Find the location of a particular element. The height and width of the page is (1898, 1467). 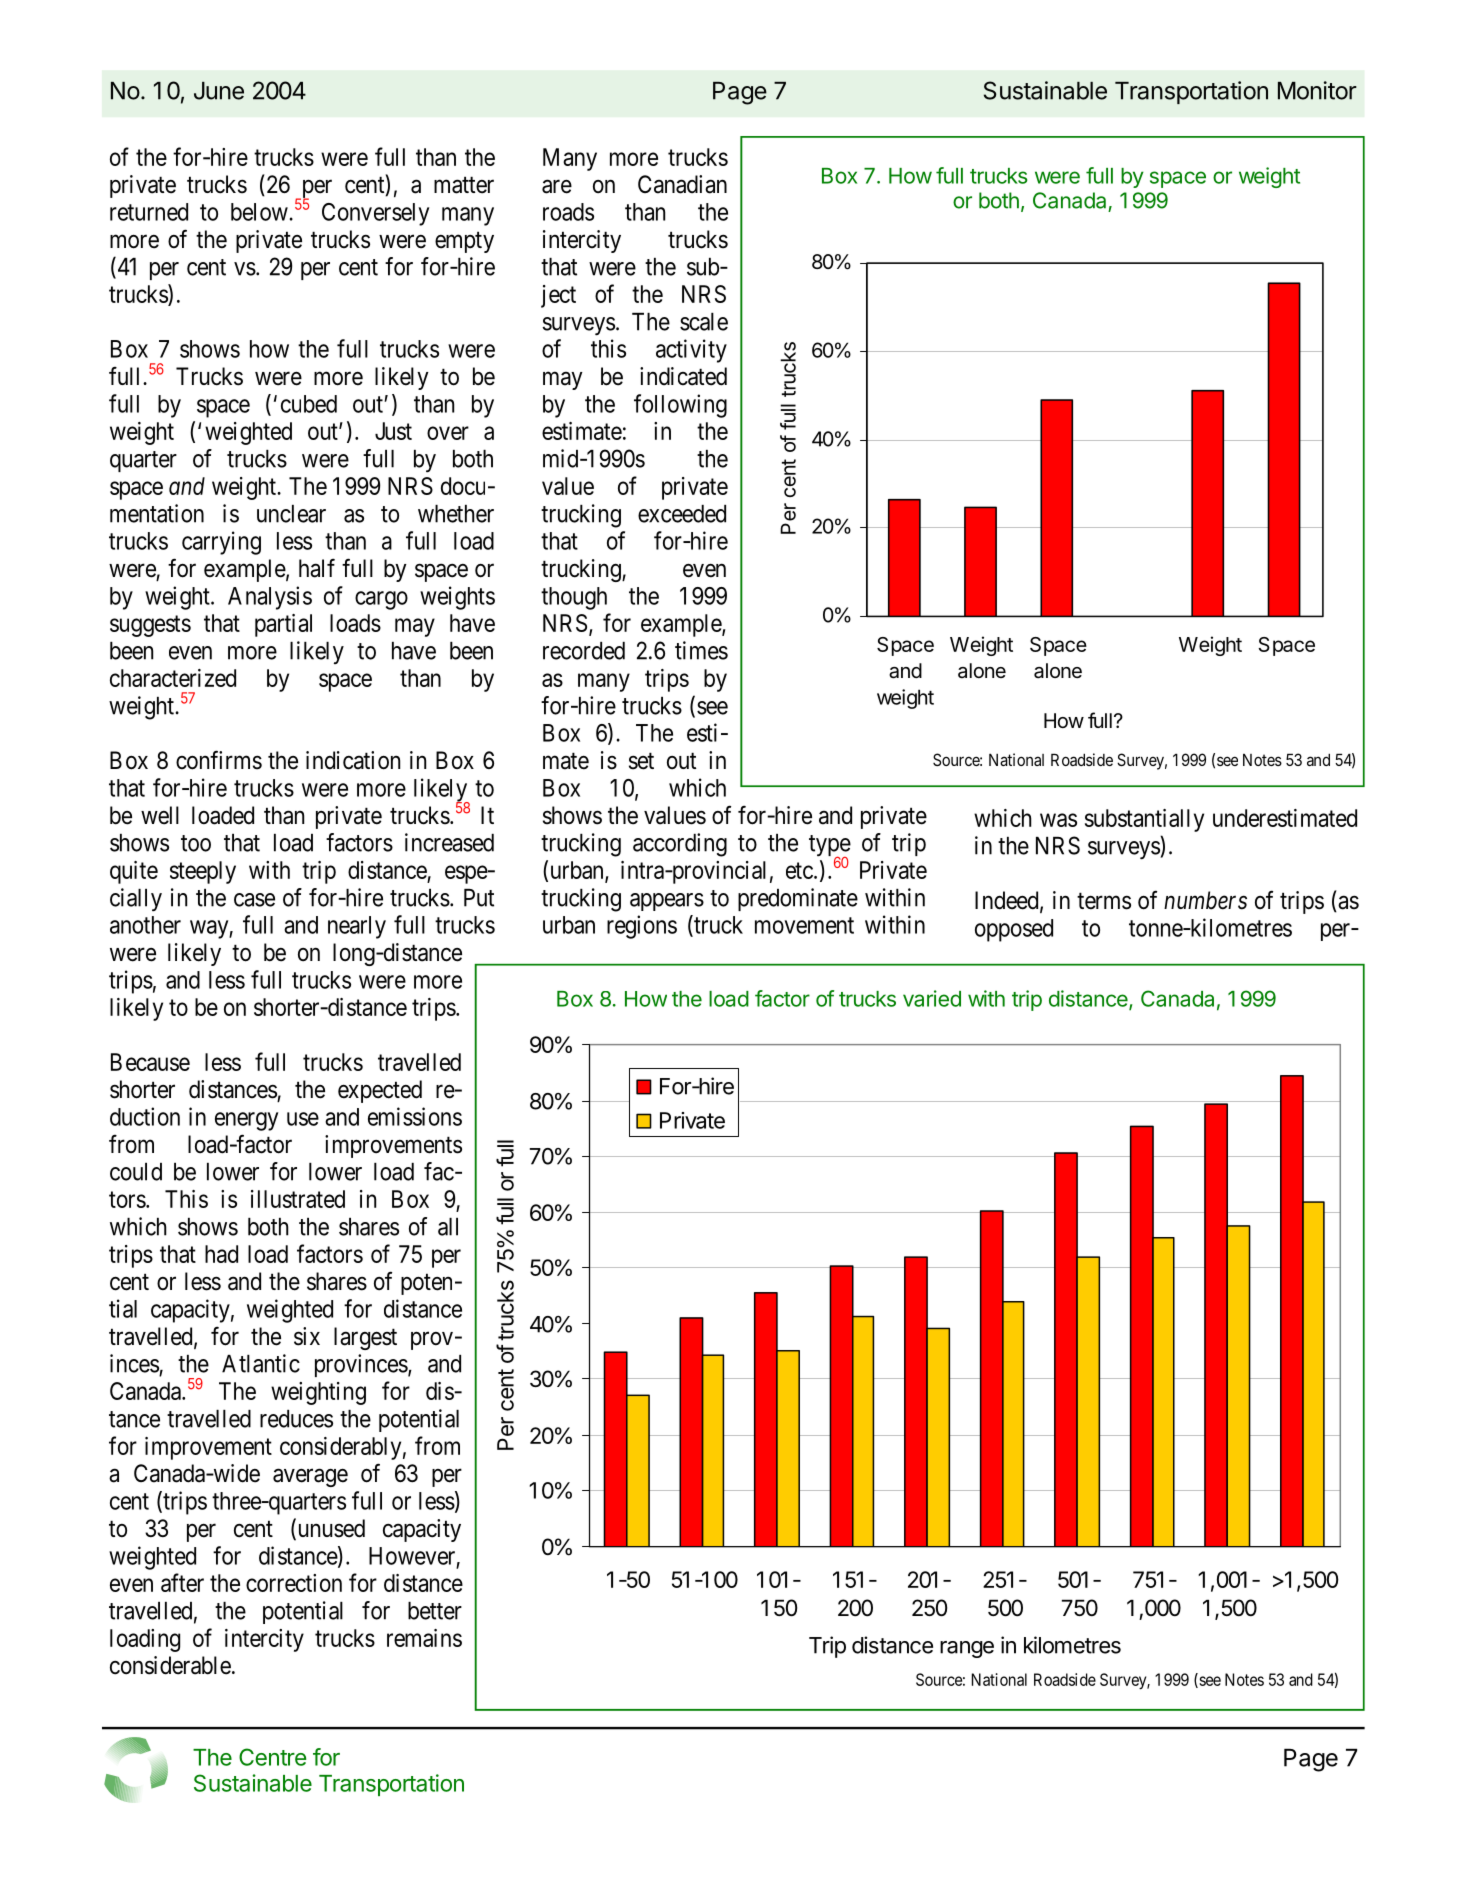

largest is located at coordinates (365, 1338).
